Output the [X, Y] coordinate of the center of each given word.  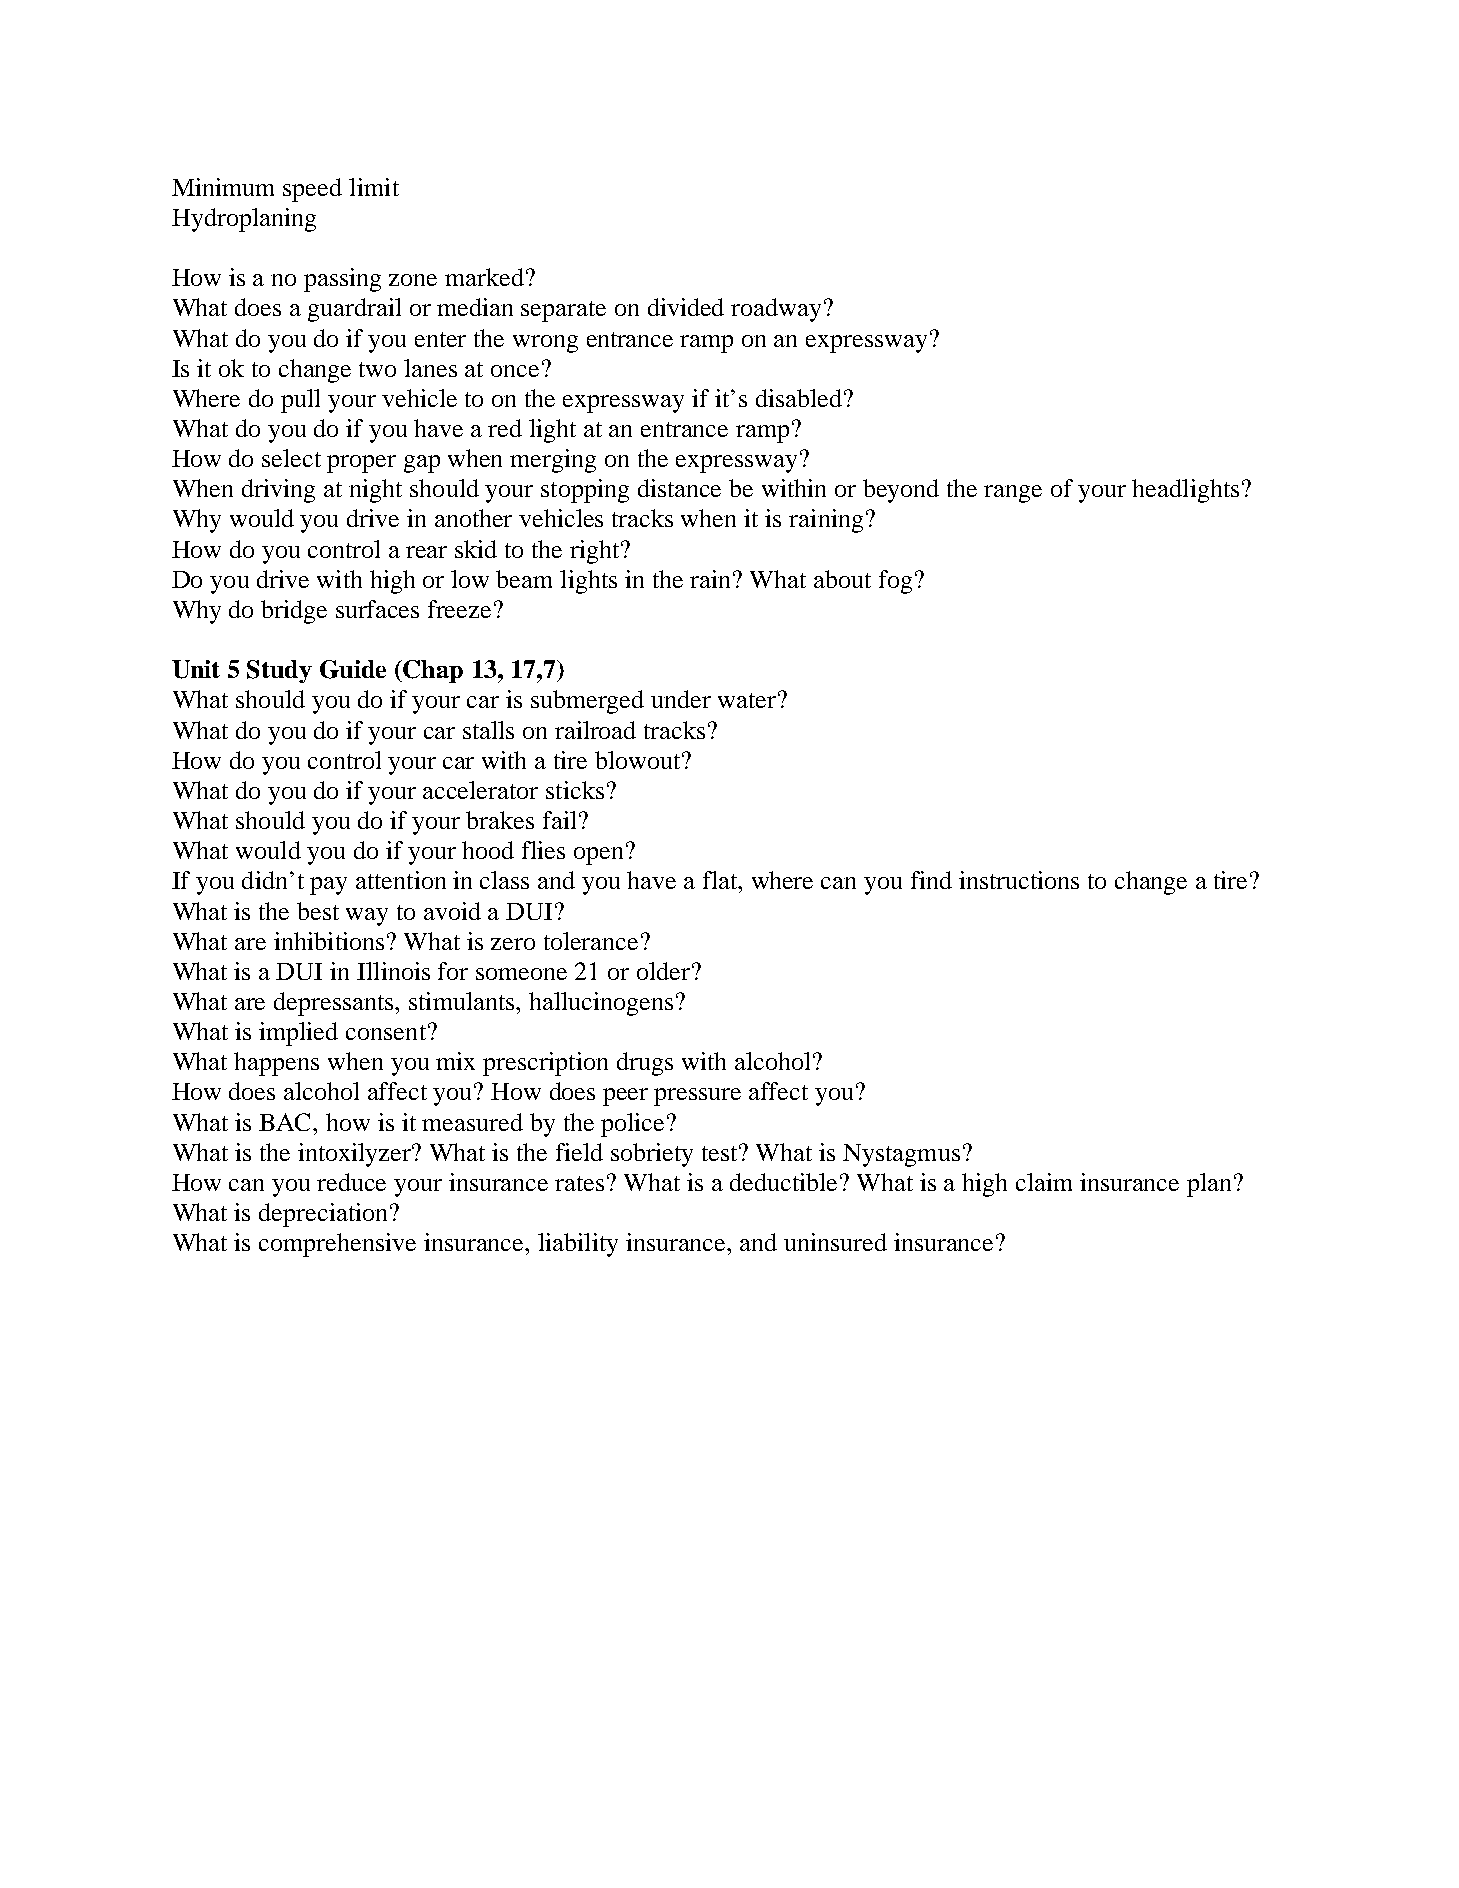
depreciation [325, 1215]
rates [579, 1183]
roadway [776, 310]
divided [686, 307]
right [596, 552]
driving [278, 491]
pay [328, 886]
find [931, 880]
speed [312, 190]
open [600, 855]
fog [895, 582]
